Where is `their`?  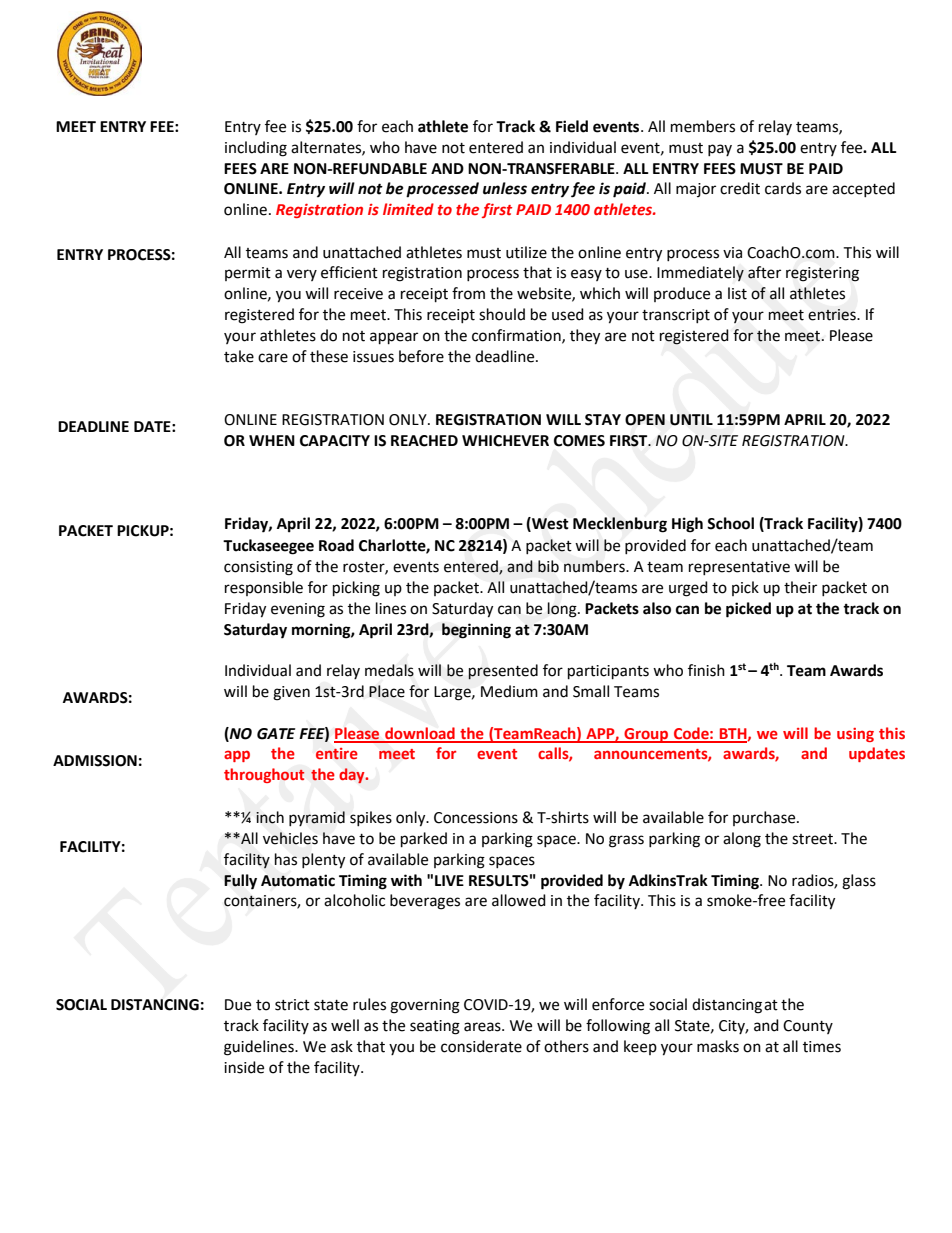 their is located at coordinates (800, 587).
